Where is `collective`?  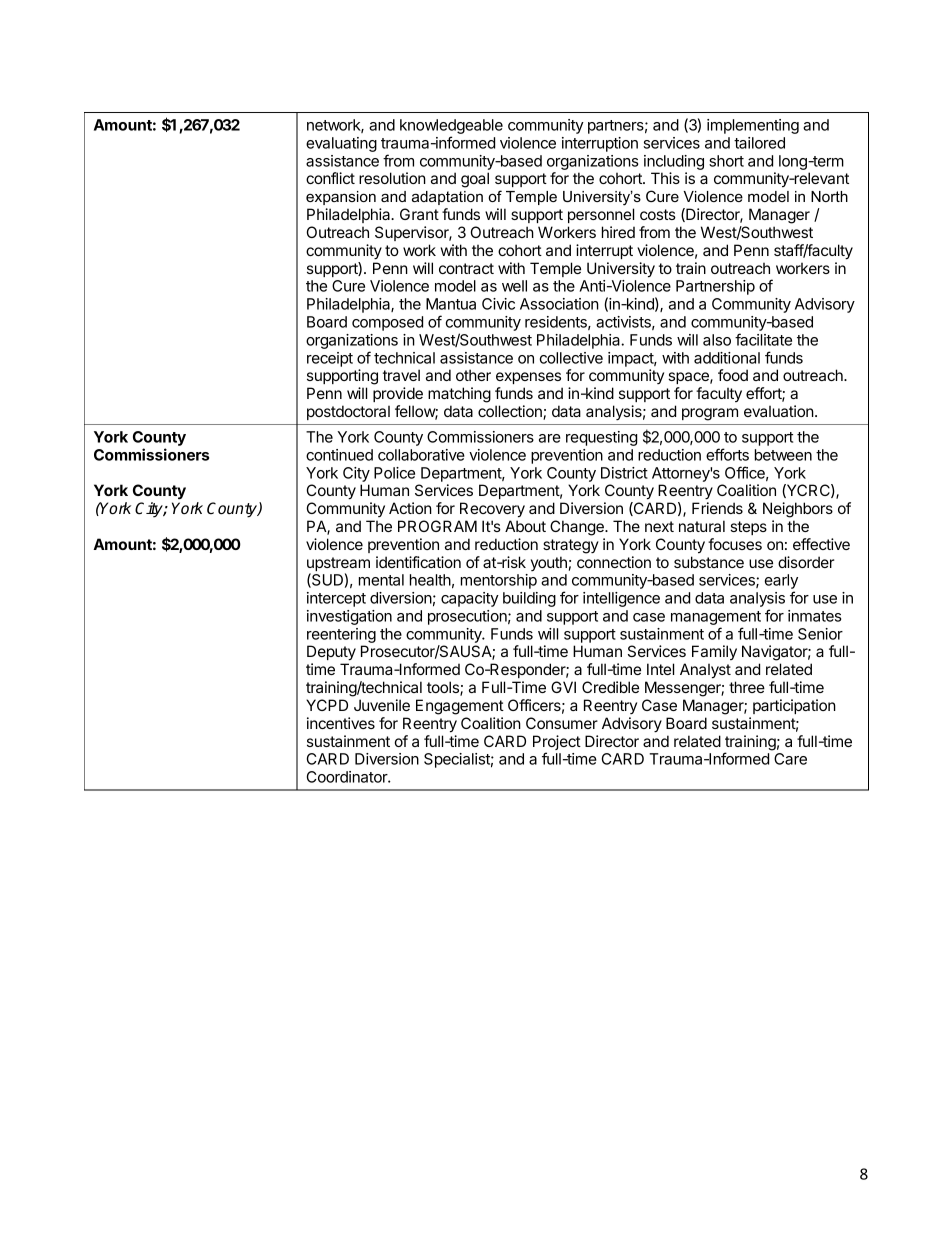
collective is located at coordinates (571, 358).
